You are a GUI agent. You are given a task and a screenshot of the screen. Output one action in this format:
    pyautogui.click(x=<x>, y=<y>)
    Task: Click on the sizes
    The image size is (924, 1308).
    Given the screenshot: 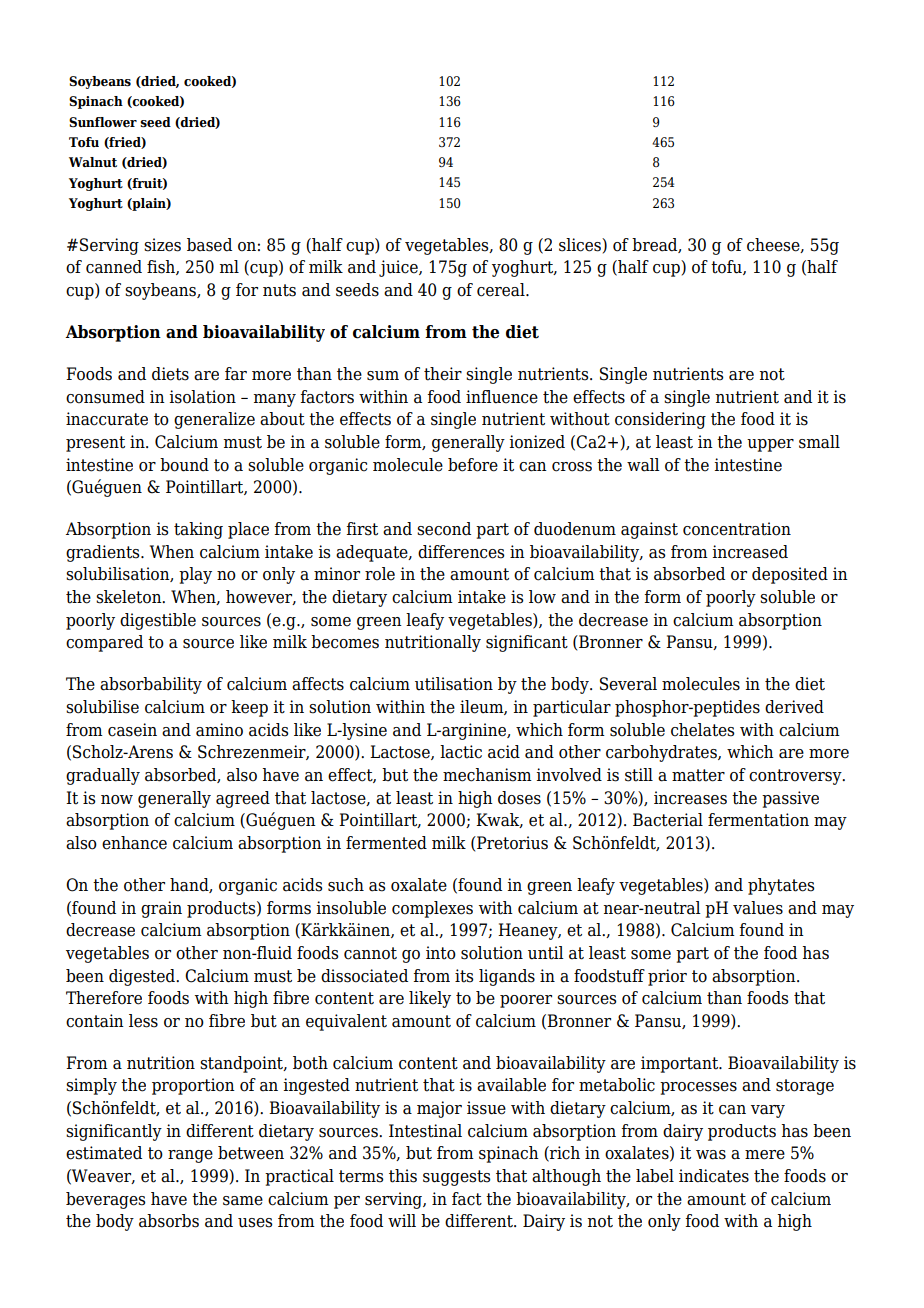 What is the action you would take?
    pyautogui.click(x=162, y=245)
